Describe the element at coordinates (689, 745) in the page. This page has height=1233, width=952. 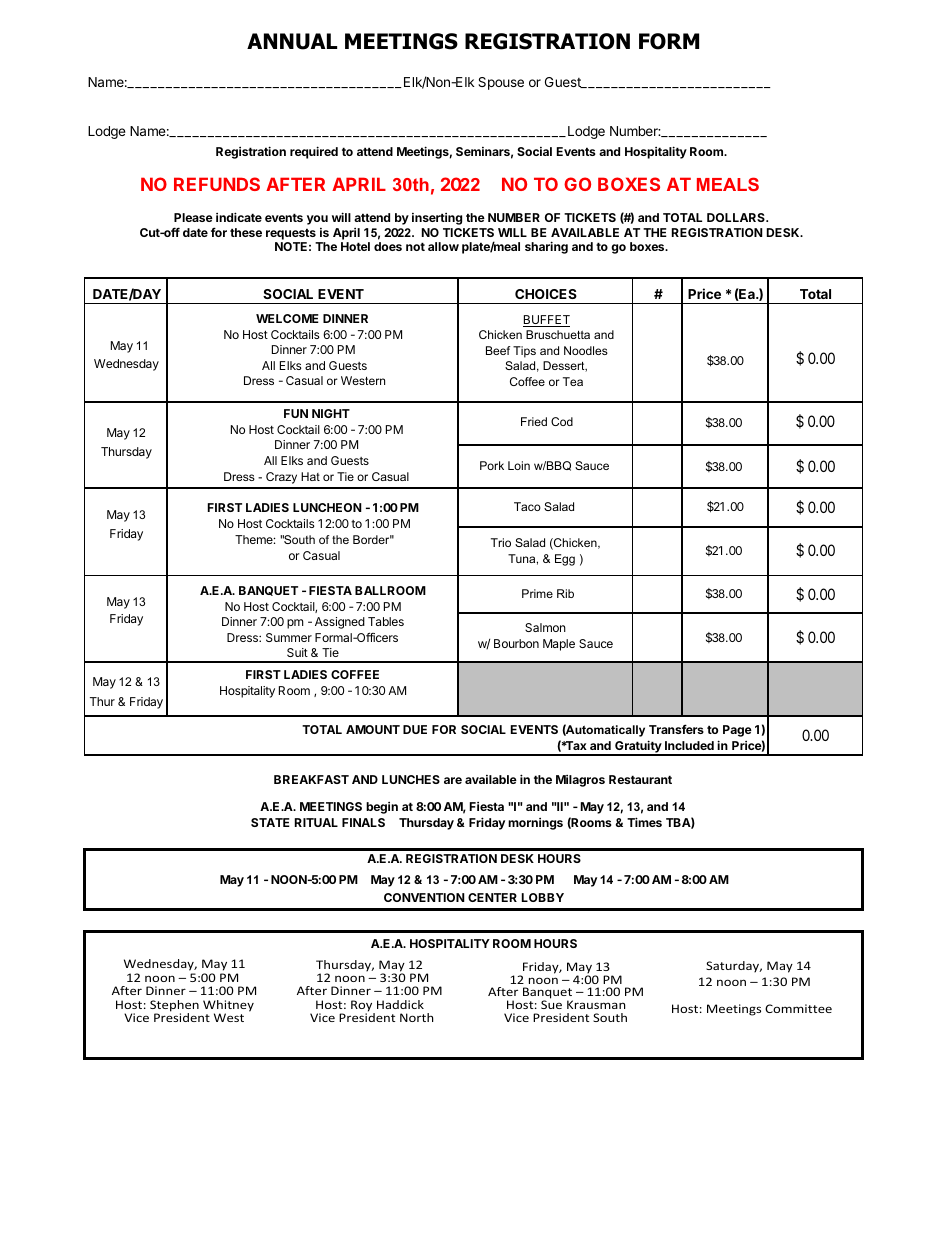
I see `Included` at that location.
